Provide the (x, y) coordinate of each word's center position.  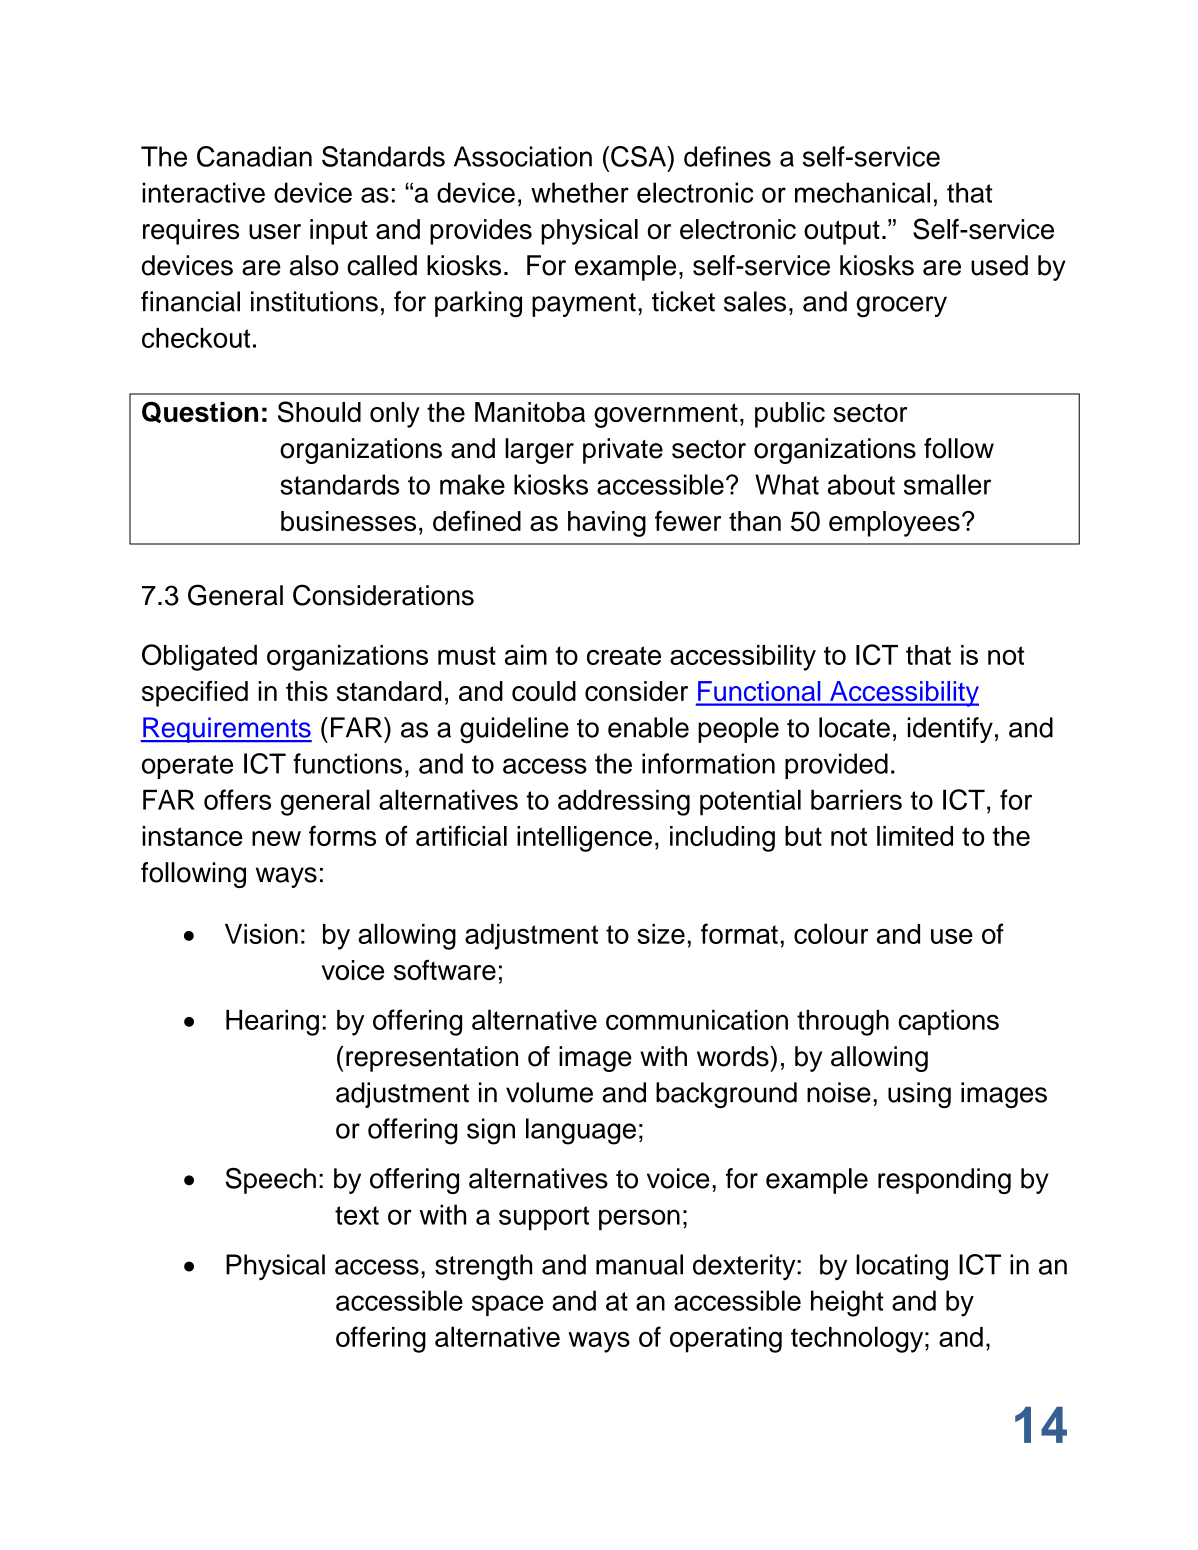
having (607, 524)
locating (902, 1267)
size (661, 934)
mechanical (862, 192)
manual (639, 1264)
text (357, 1215)
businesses (348, 521)
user (275, 232)
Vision (261, 934)
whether (580, 192)
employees (894, 524)
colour (831, 933)
